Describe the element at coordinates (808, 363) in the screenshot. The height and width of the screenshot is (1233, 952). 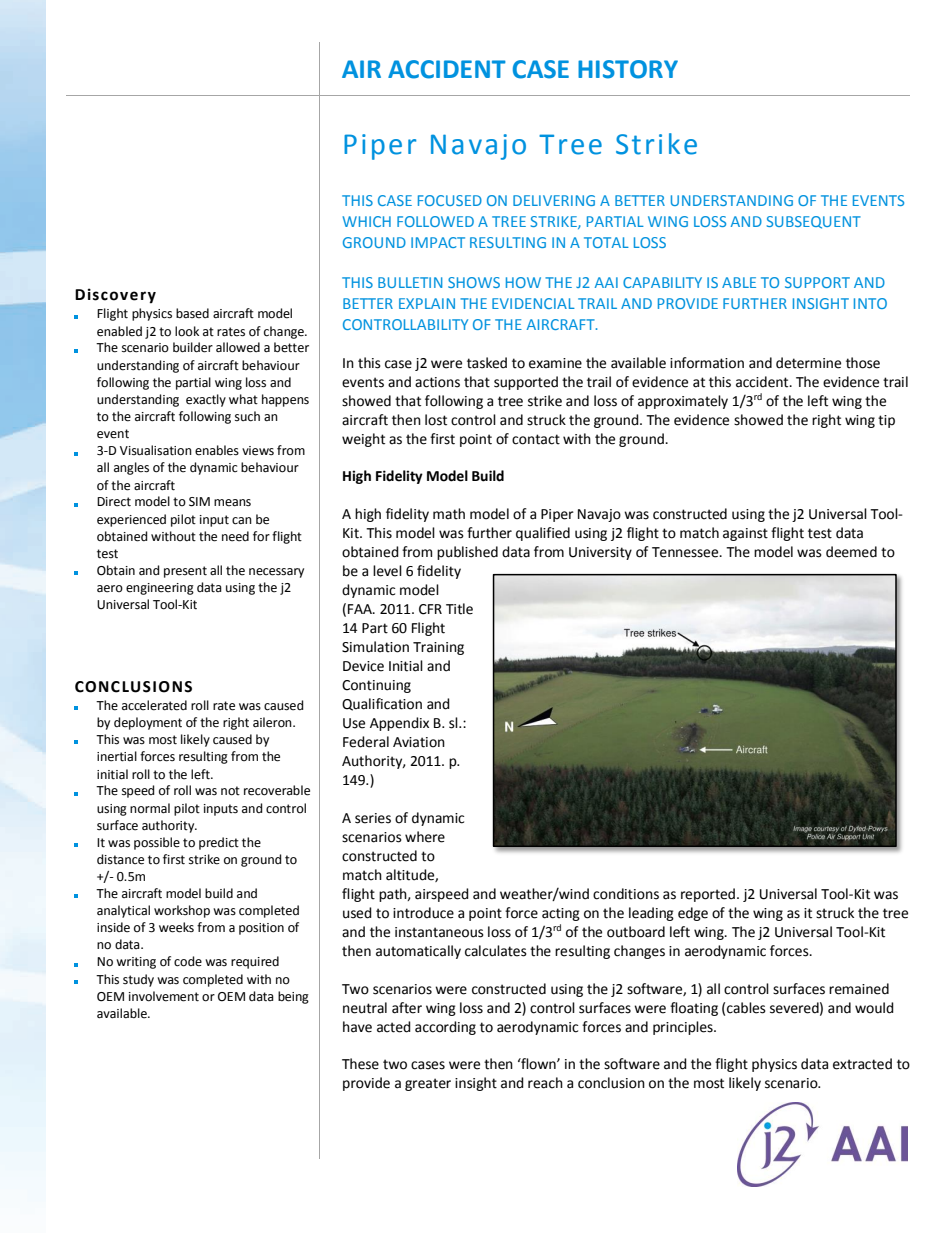
I see `determine` at that location.
